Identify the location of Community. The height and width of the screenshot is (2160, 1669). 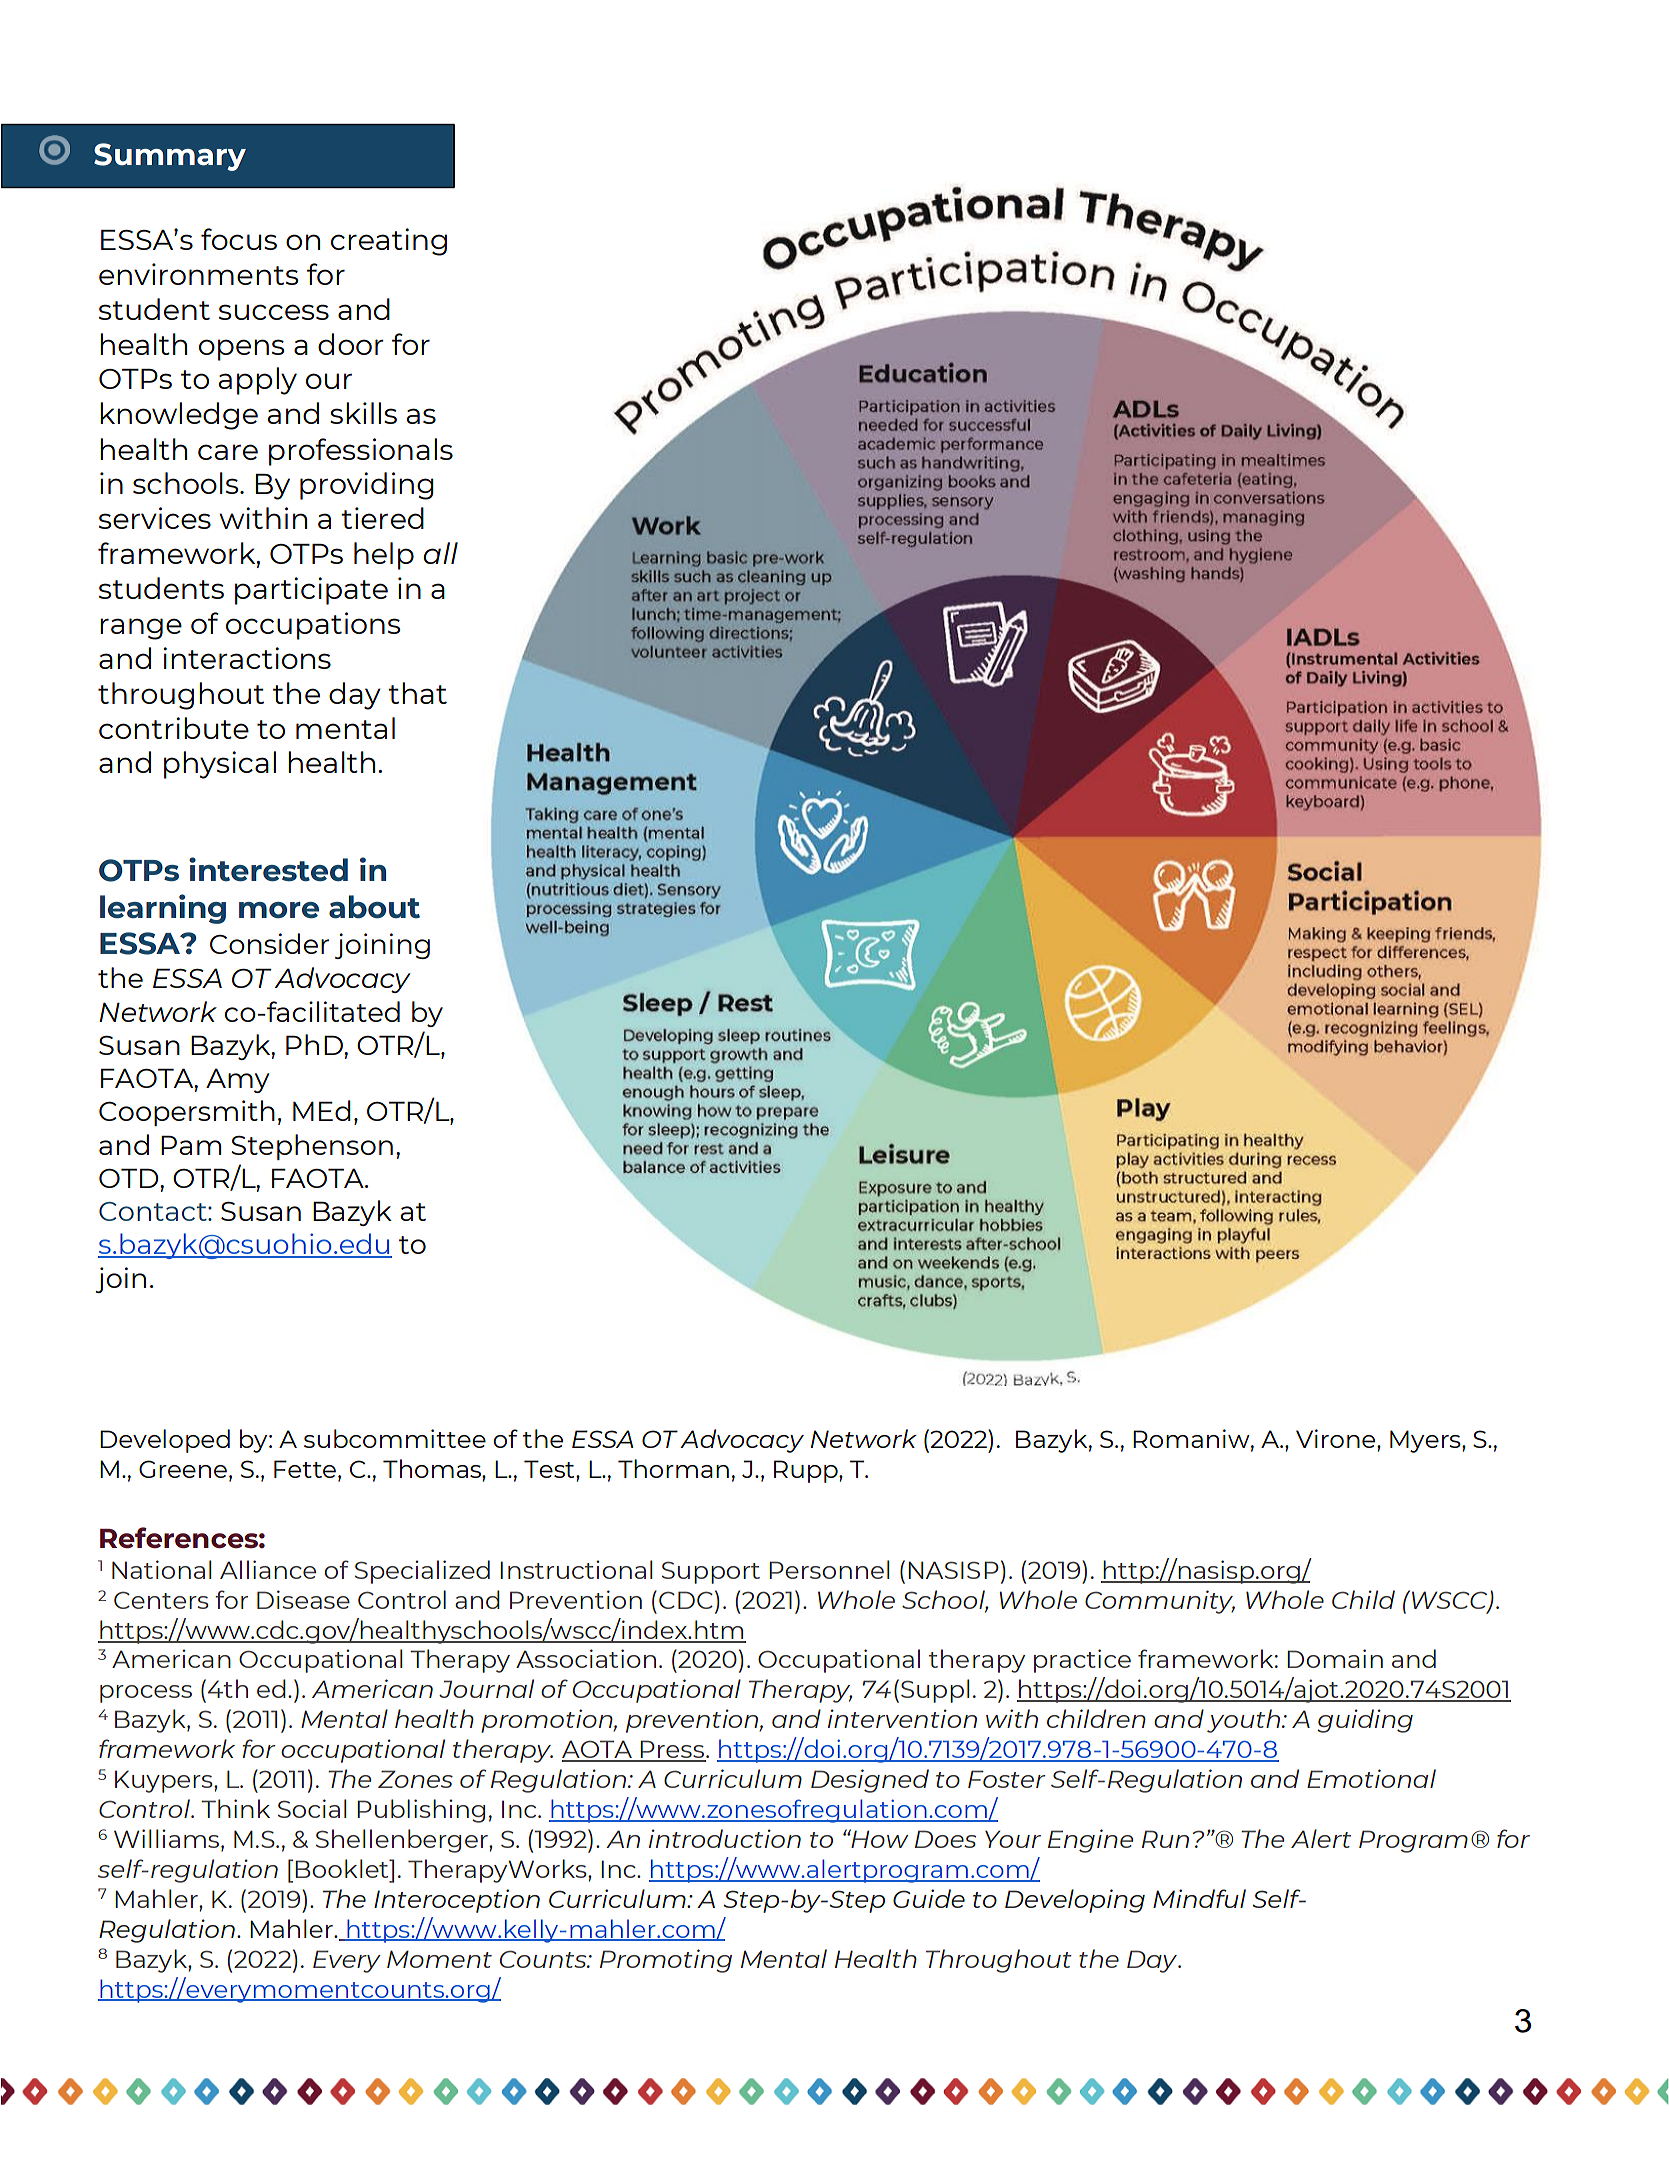
(1160, 1602).
